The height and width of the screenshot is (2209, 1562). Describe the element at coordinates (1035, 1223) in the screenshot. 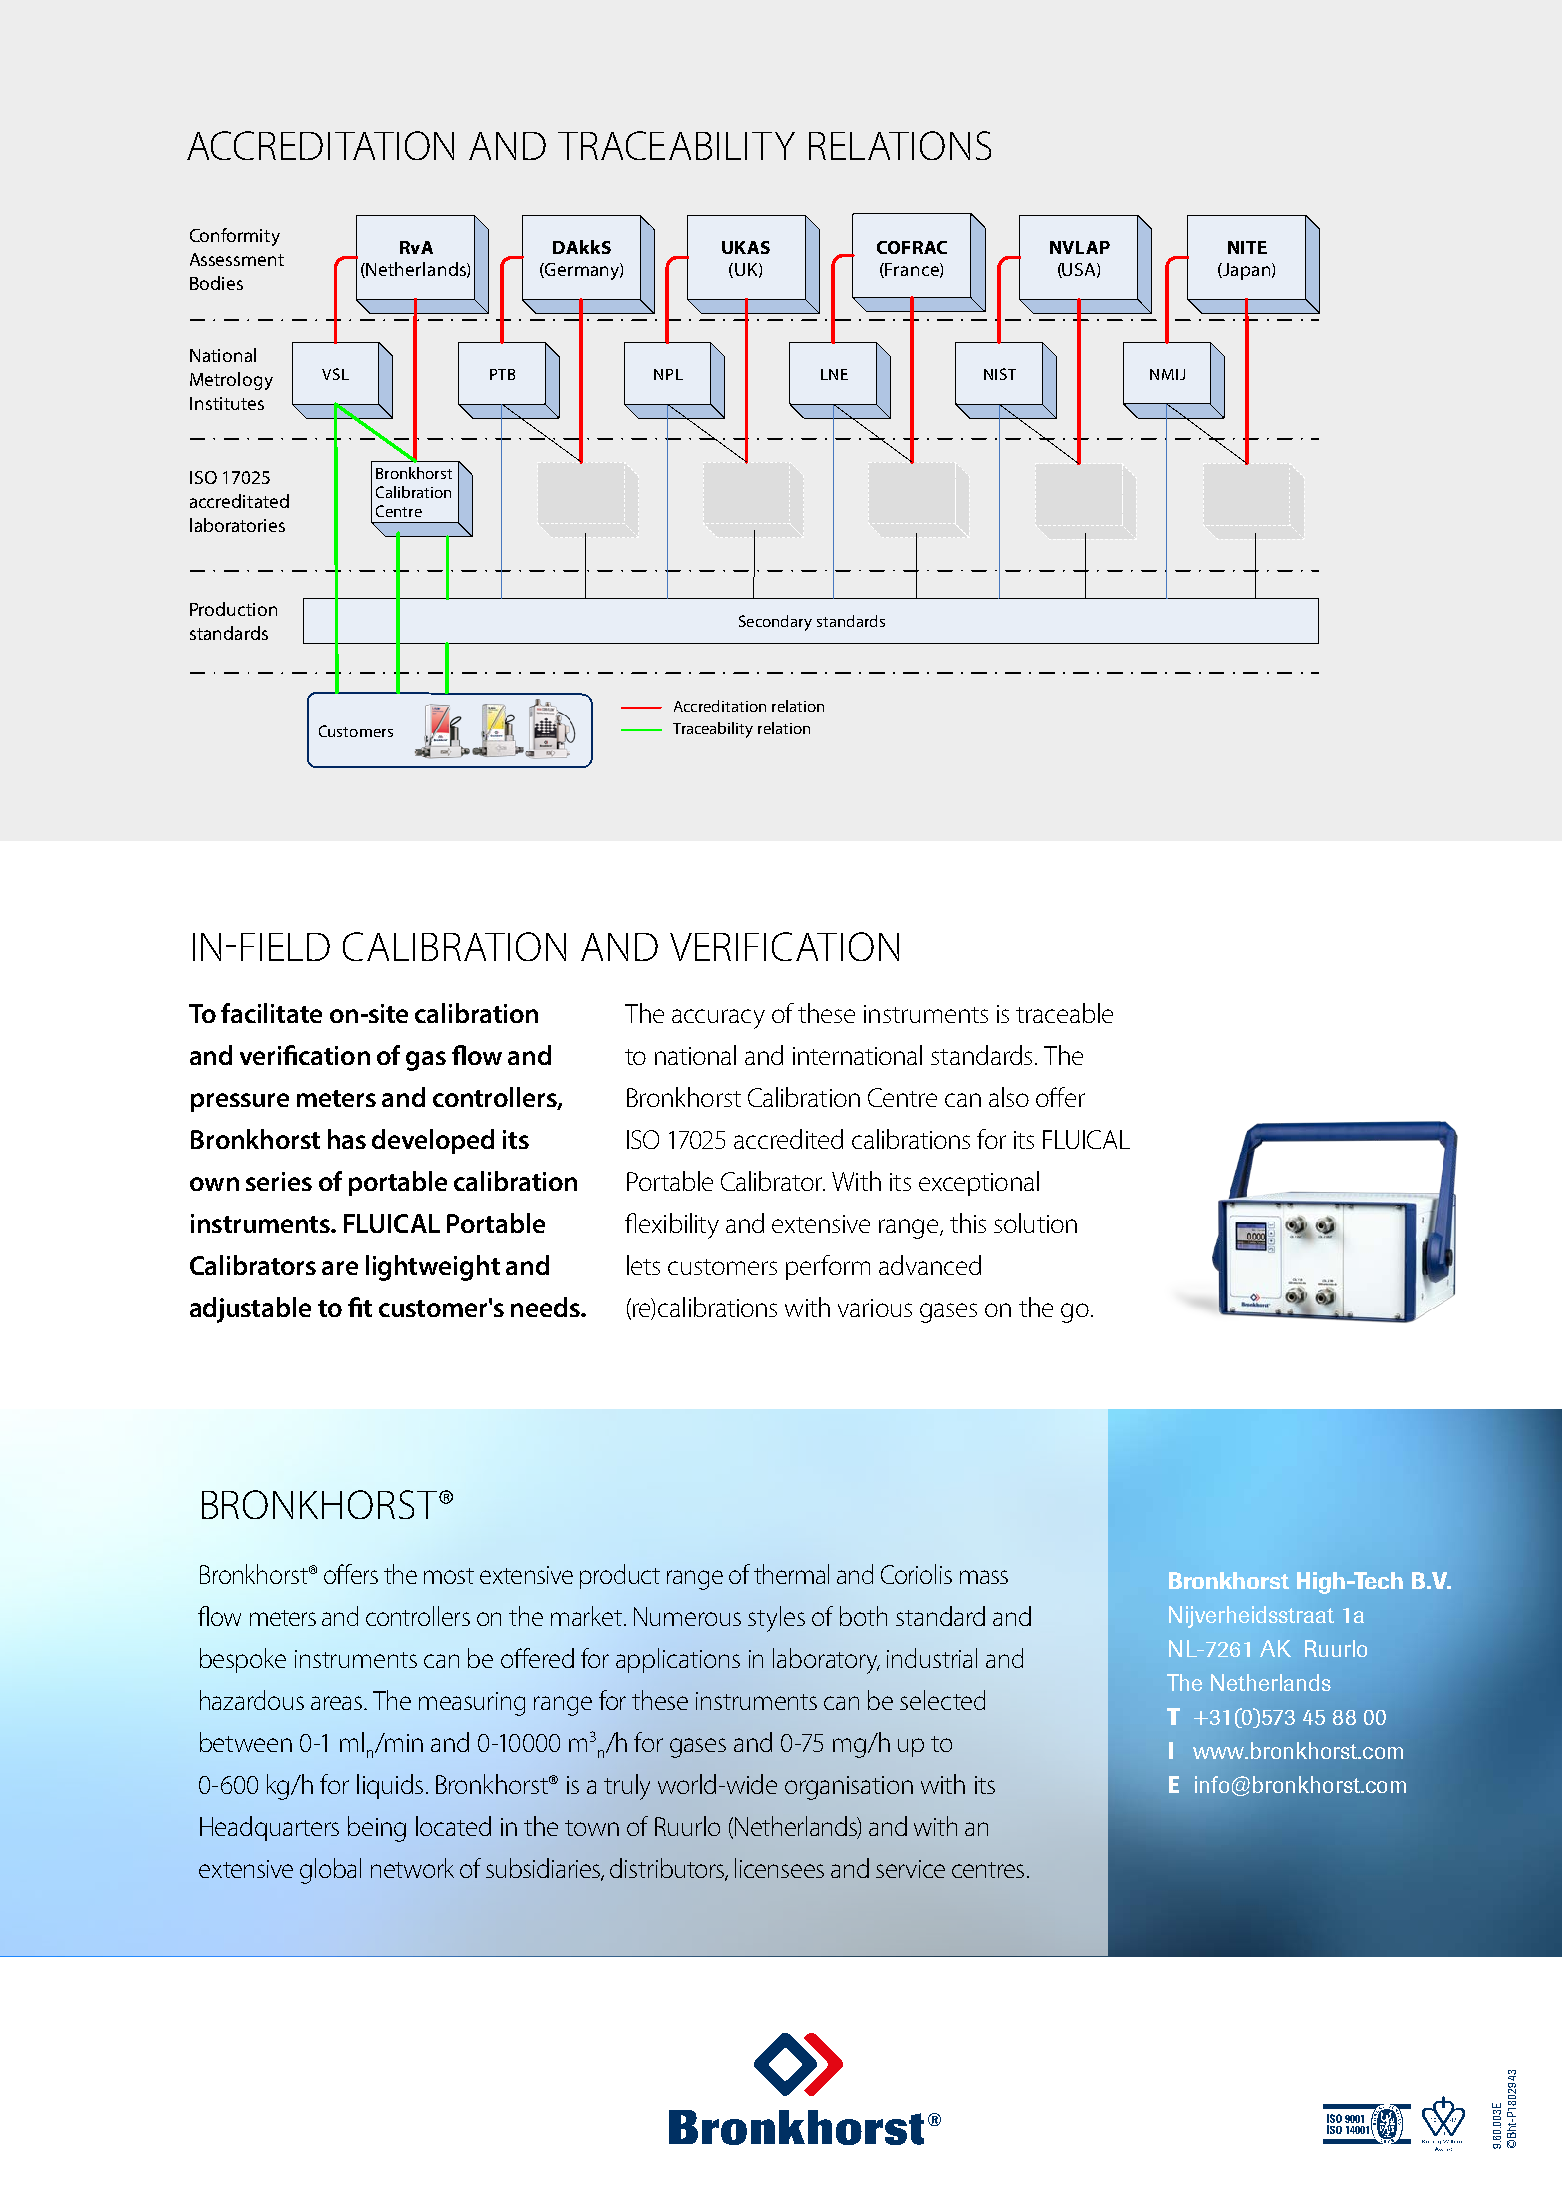

I see `solution` at that location.
